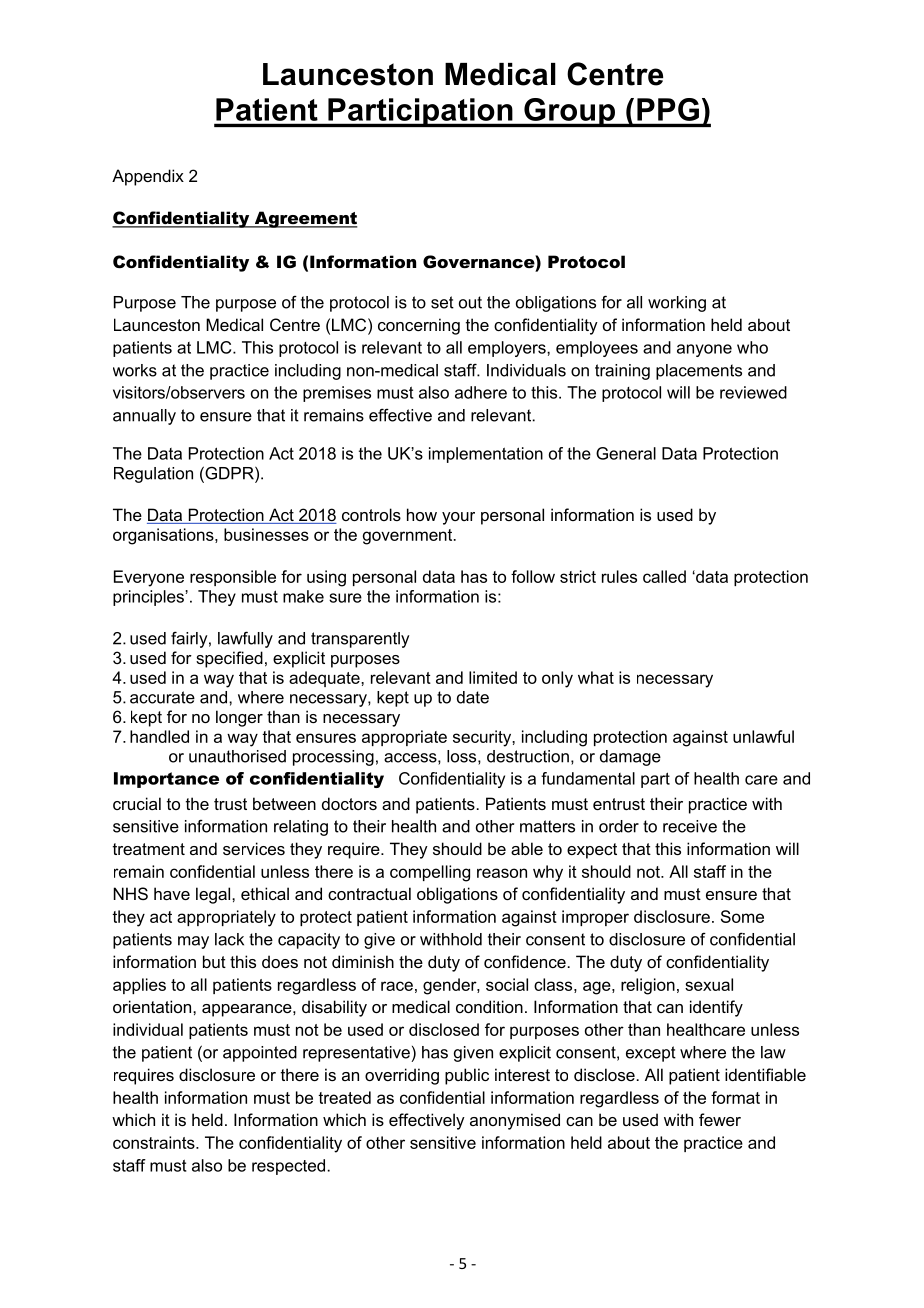 This image has width=924, height=1308. What do you see at coordinates (668, 109) in the image?
I see `PPG` at bounding box center [668, 109].
